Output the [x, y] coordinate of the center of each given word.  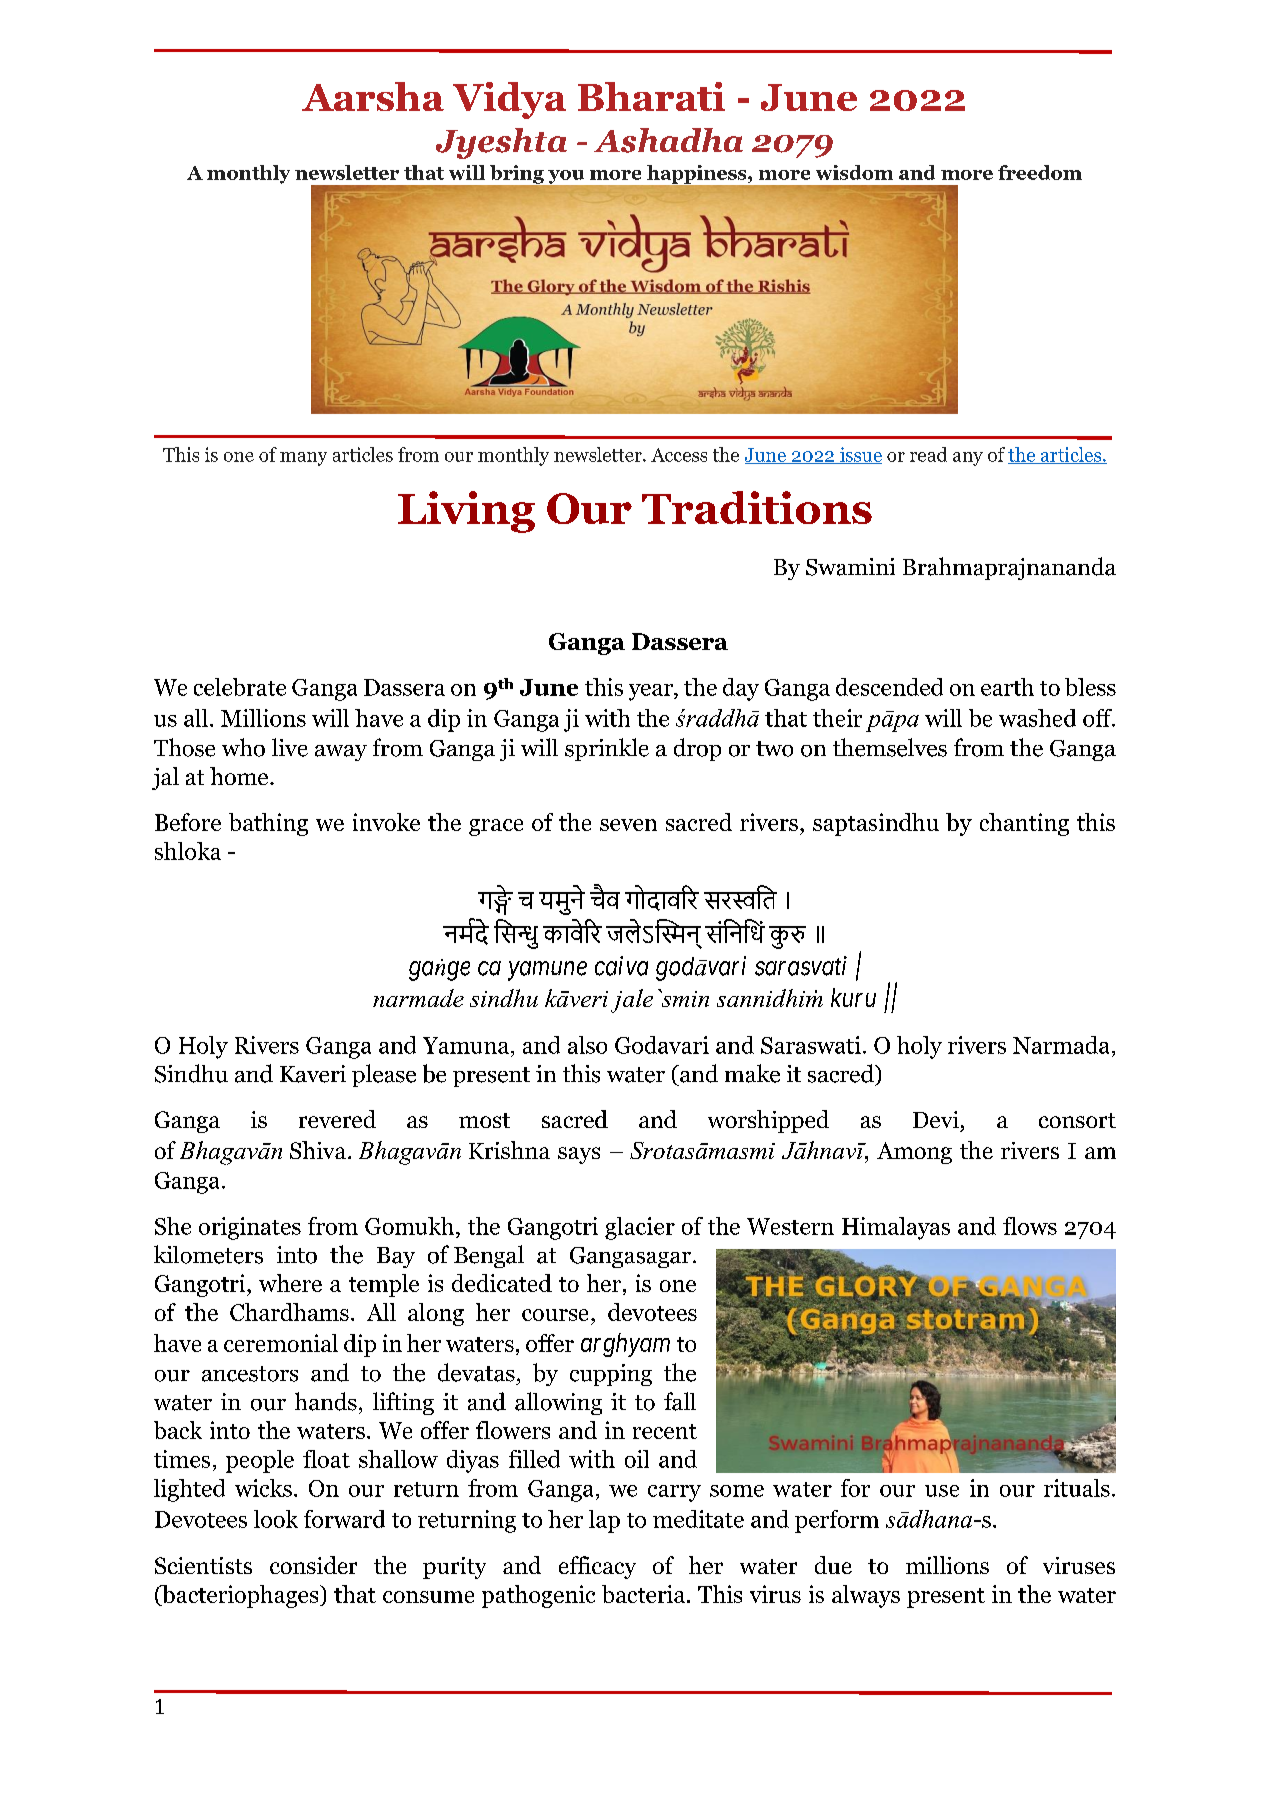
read [928, 454]
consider [313, 1565]
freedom [1040, 172]
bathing [268, 824]
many [303, 459]
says [579, 1155]
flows [1030, 1226]
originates [250, 1228]
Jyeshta [501, 143]
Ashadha [668, 140]
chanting [1024, 824]
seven [628, 825]
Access [679, 455]
